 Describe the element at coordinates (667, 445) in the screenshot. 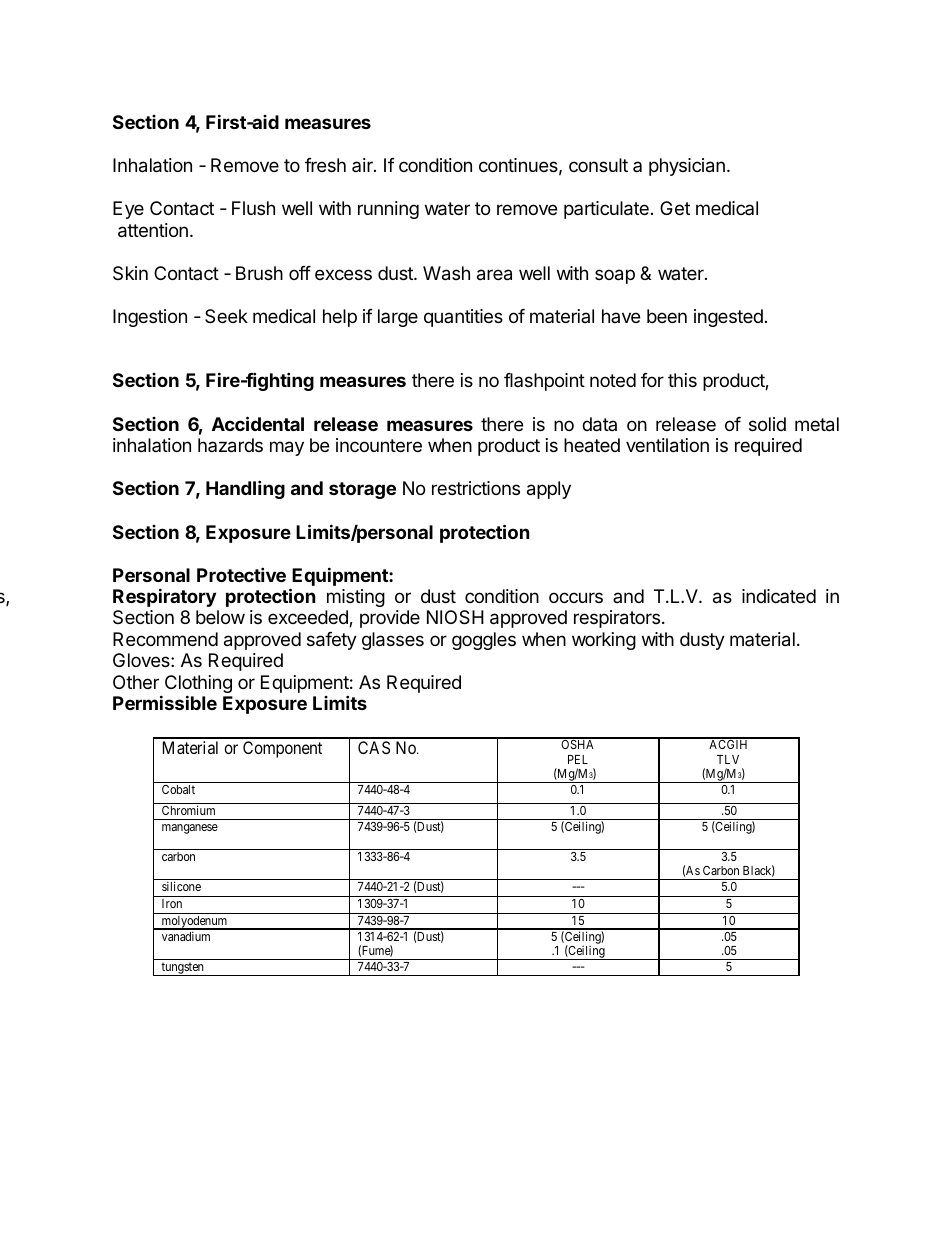

I see `ventilation` at that location.
